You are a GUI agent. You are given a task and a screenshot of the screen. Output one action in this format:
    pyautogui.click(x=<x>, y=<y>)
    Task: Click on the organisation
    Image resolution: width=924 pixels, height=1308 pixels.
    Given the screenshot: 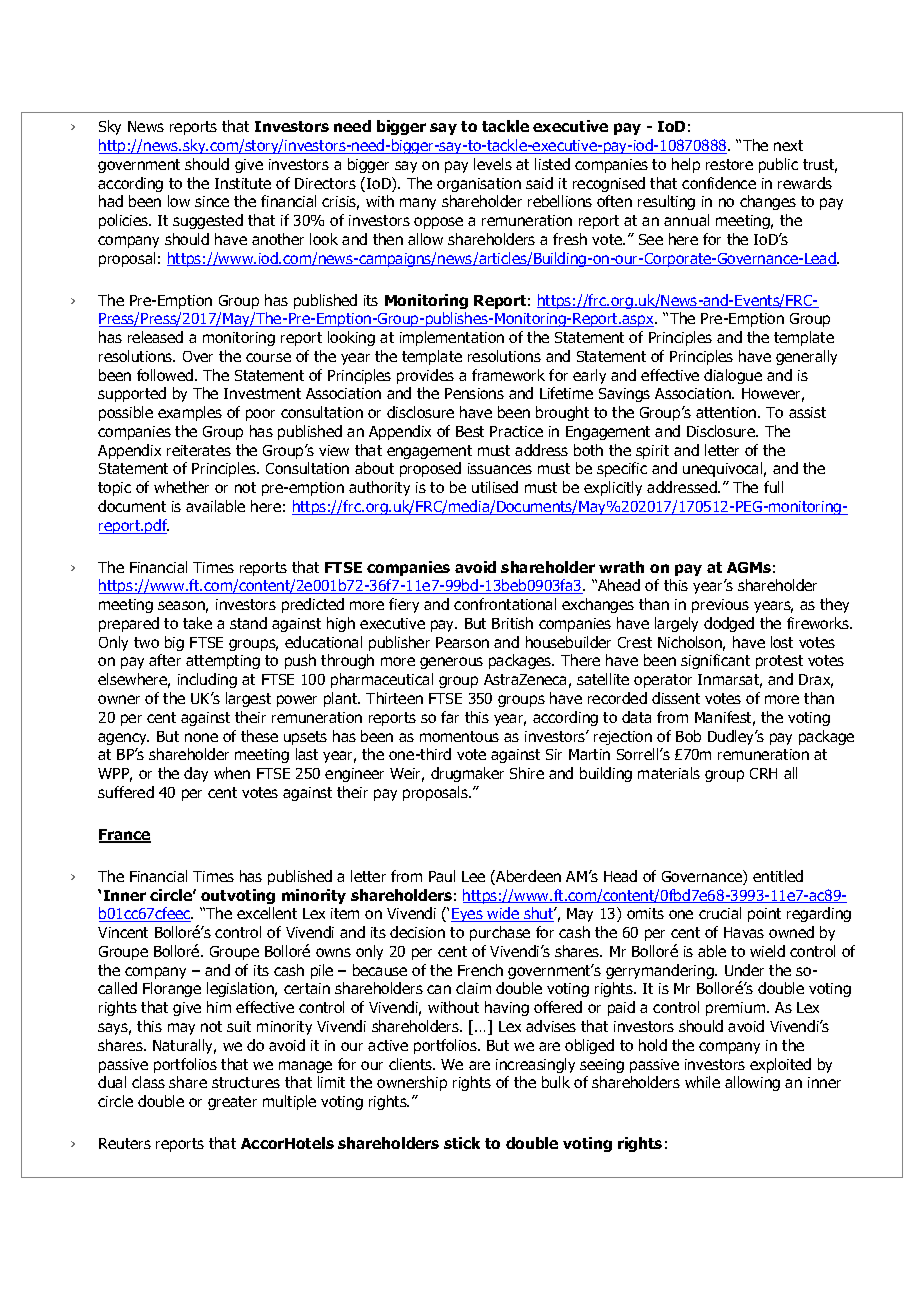 What is the action you would take?
    pyautogui.click(x=479, y=185)
